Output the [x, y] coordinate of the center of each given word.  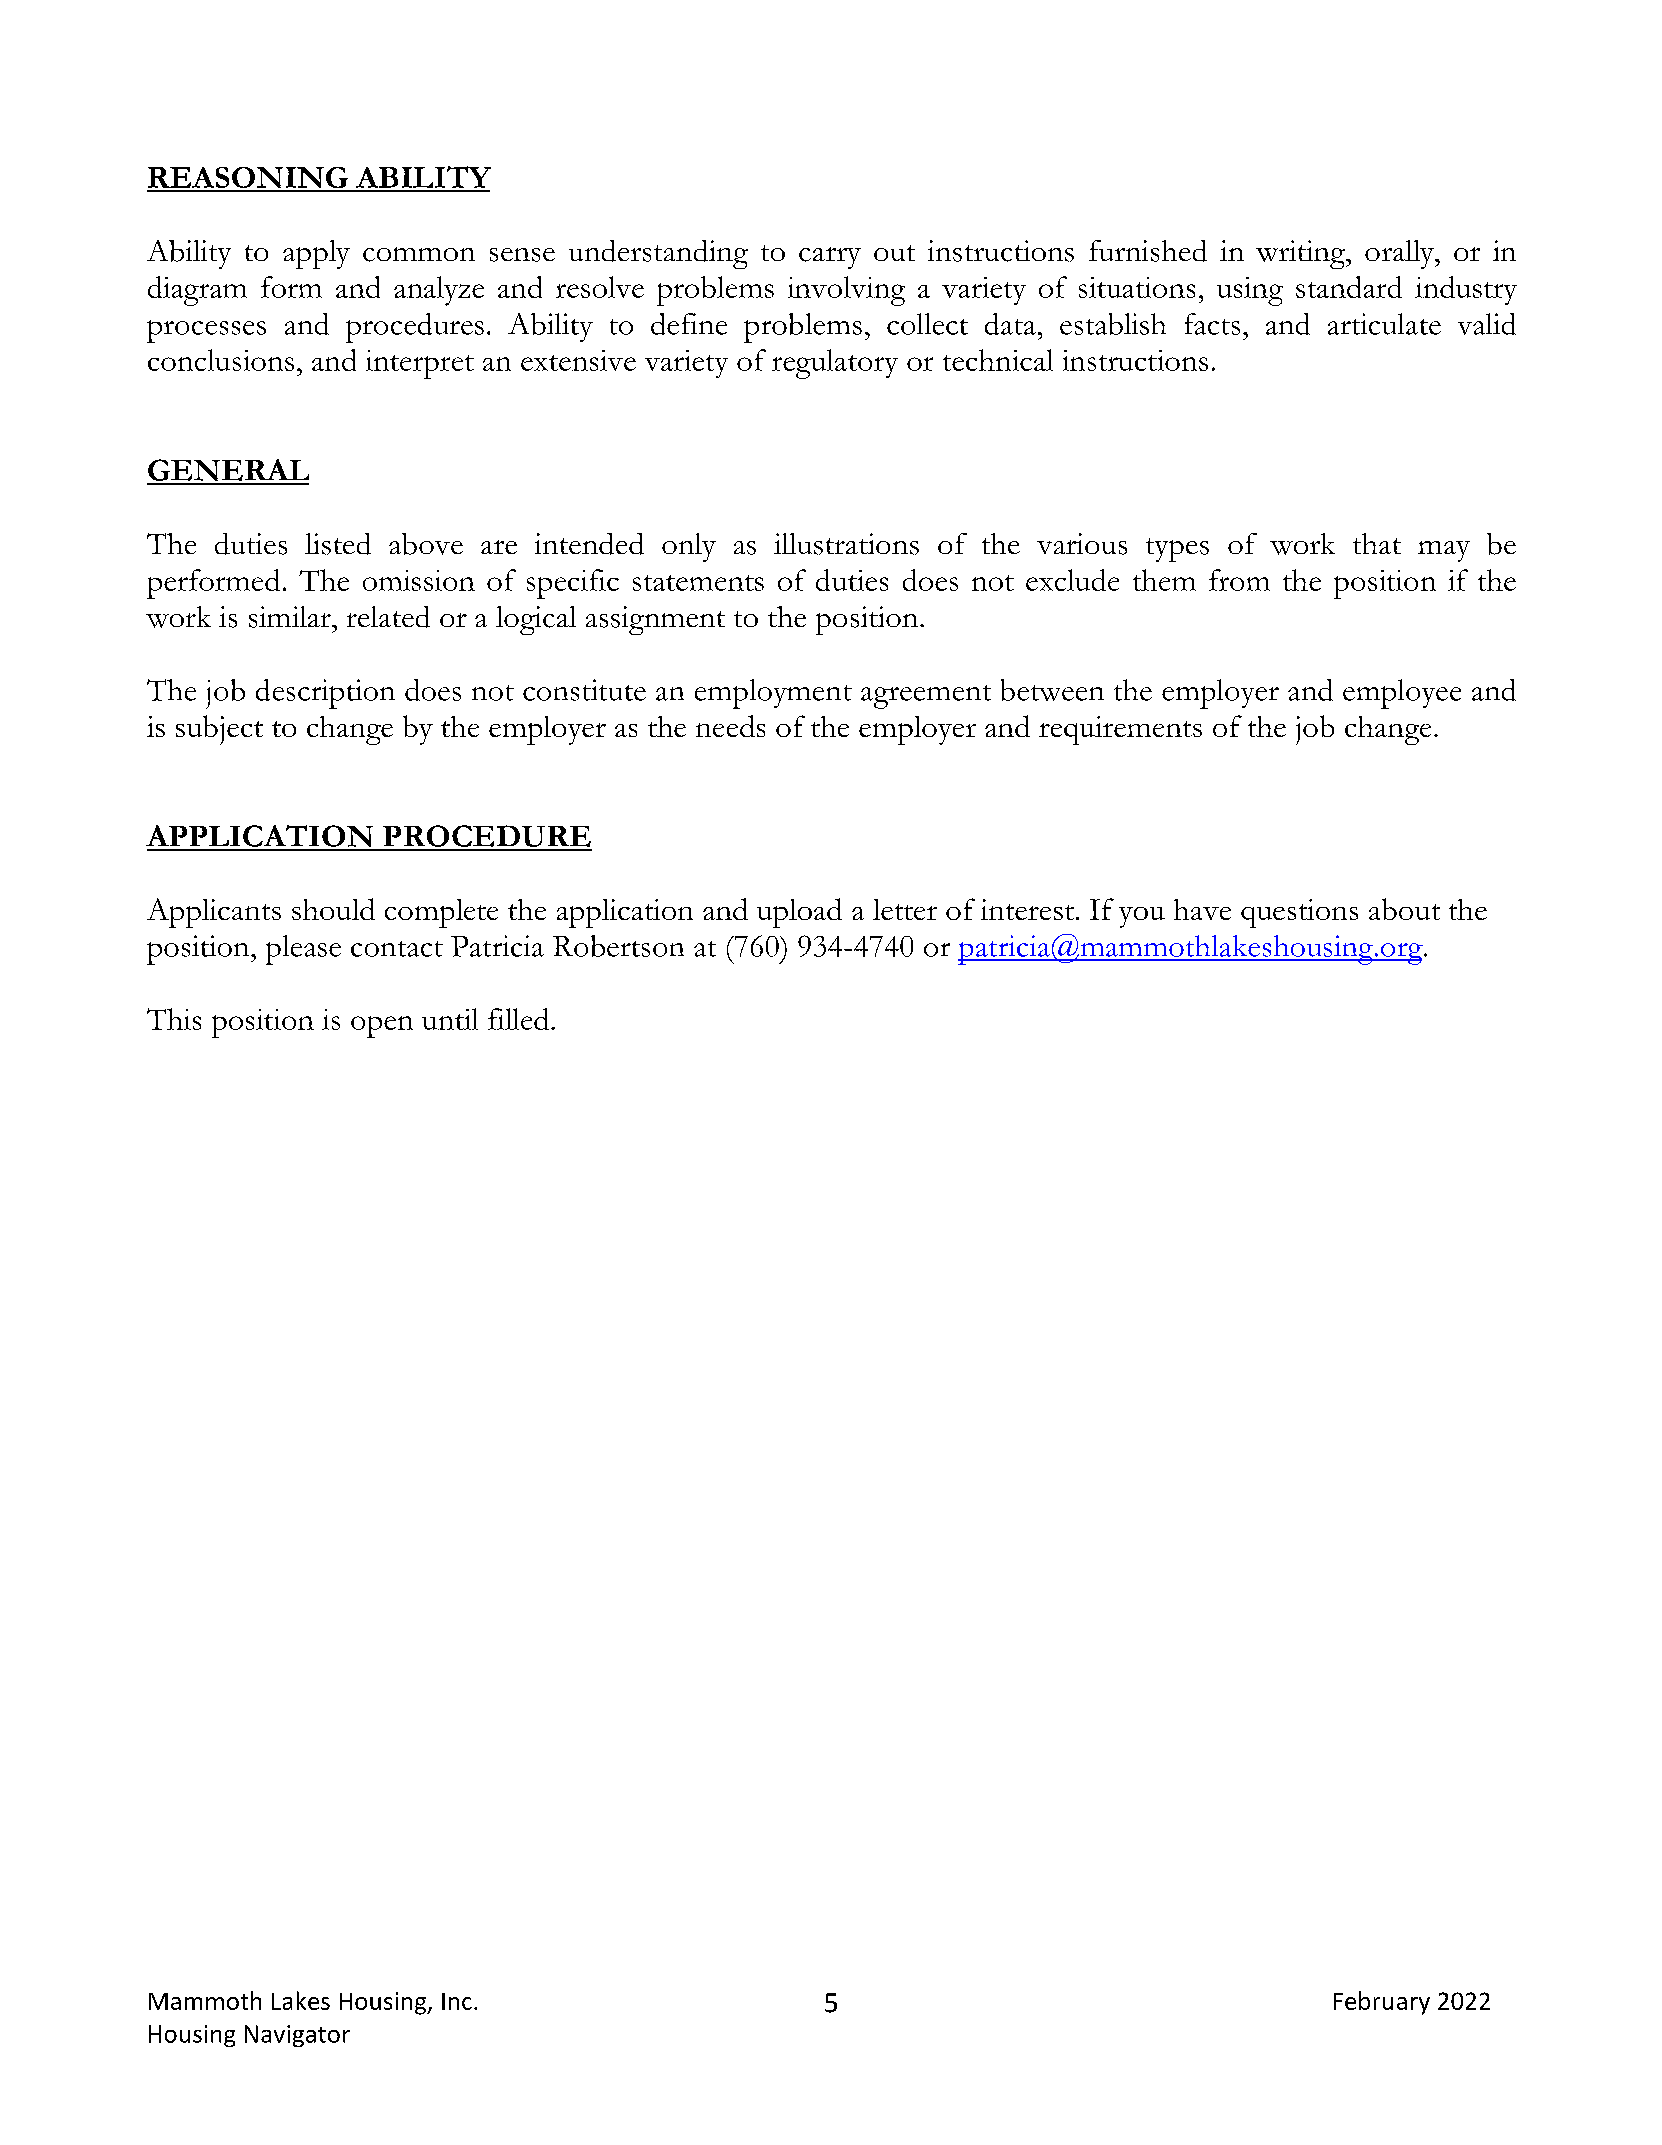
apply [316, 254]
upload [799, 913]
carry [830, 258]
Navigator [297, 2036]
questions [1299, 913]
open [382, 1027]
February [1382, 2003]
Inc [457, 2001]
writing [1301, 254]
